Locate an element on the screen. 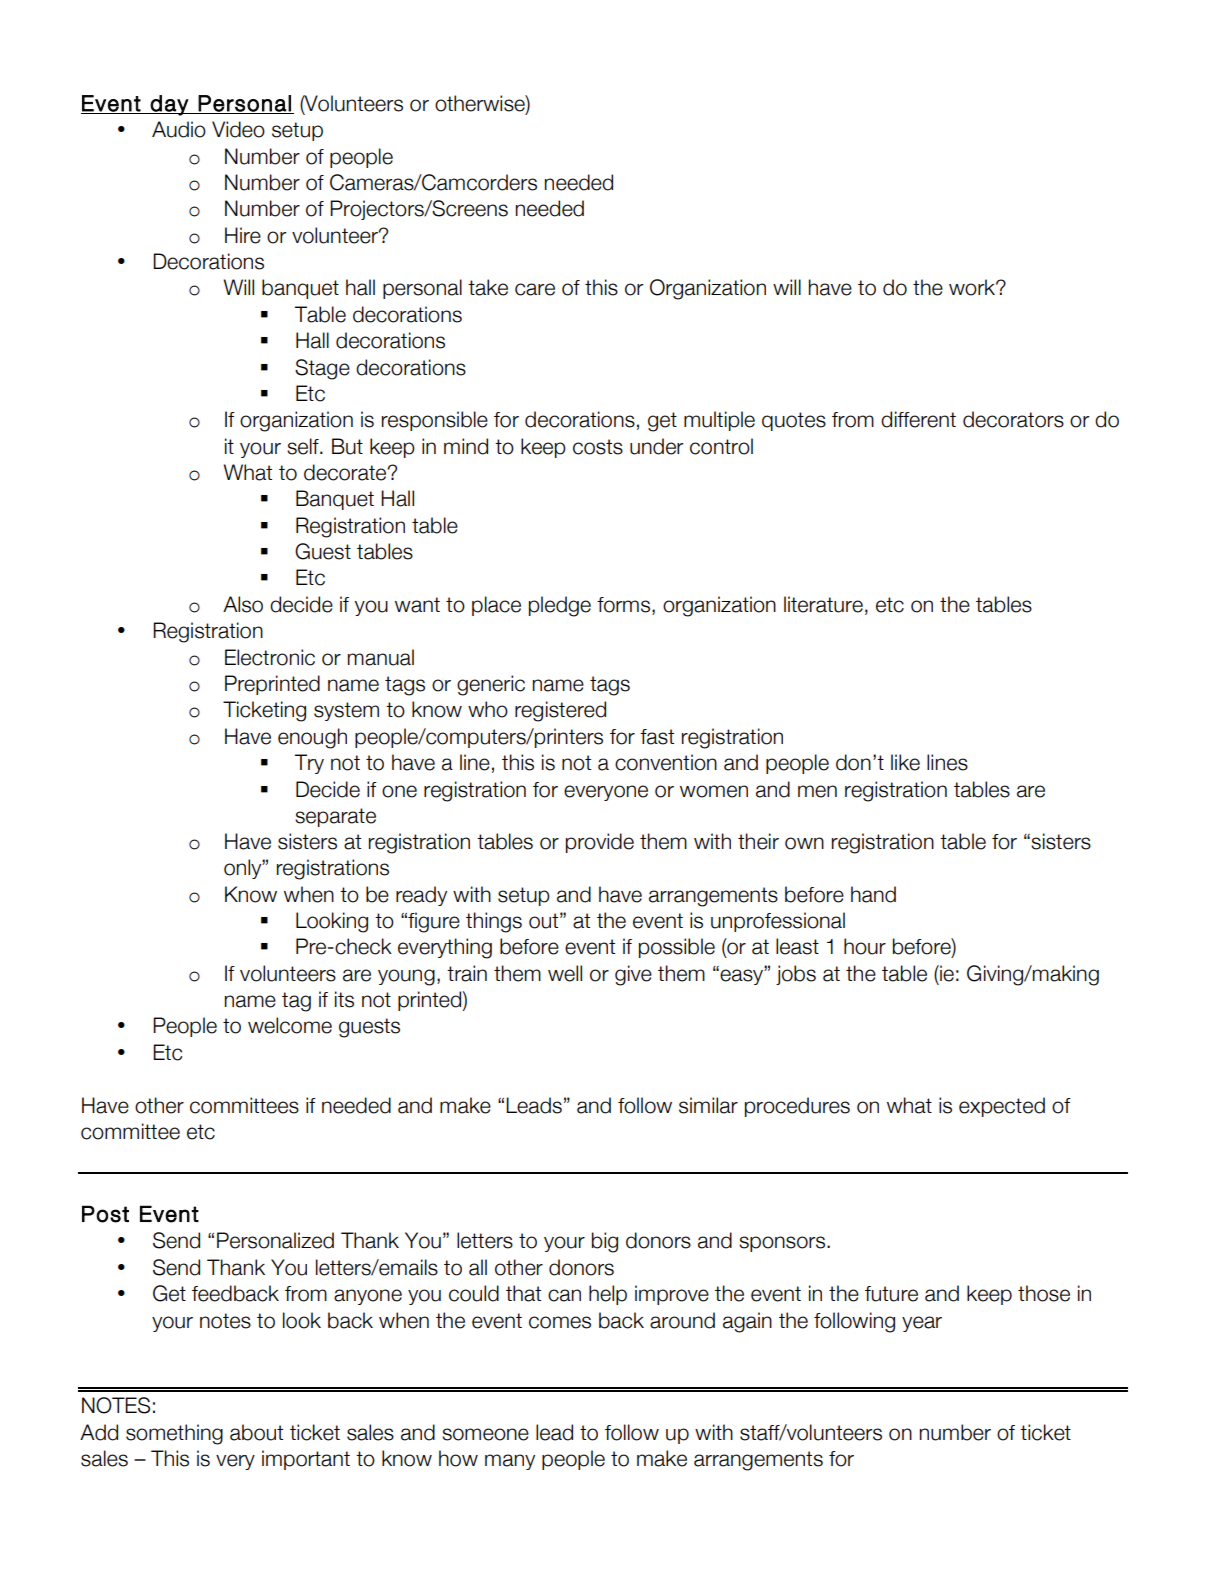 This screenshot has width=1213, height=1569. welcome is located at coordinates (290, 1025).
